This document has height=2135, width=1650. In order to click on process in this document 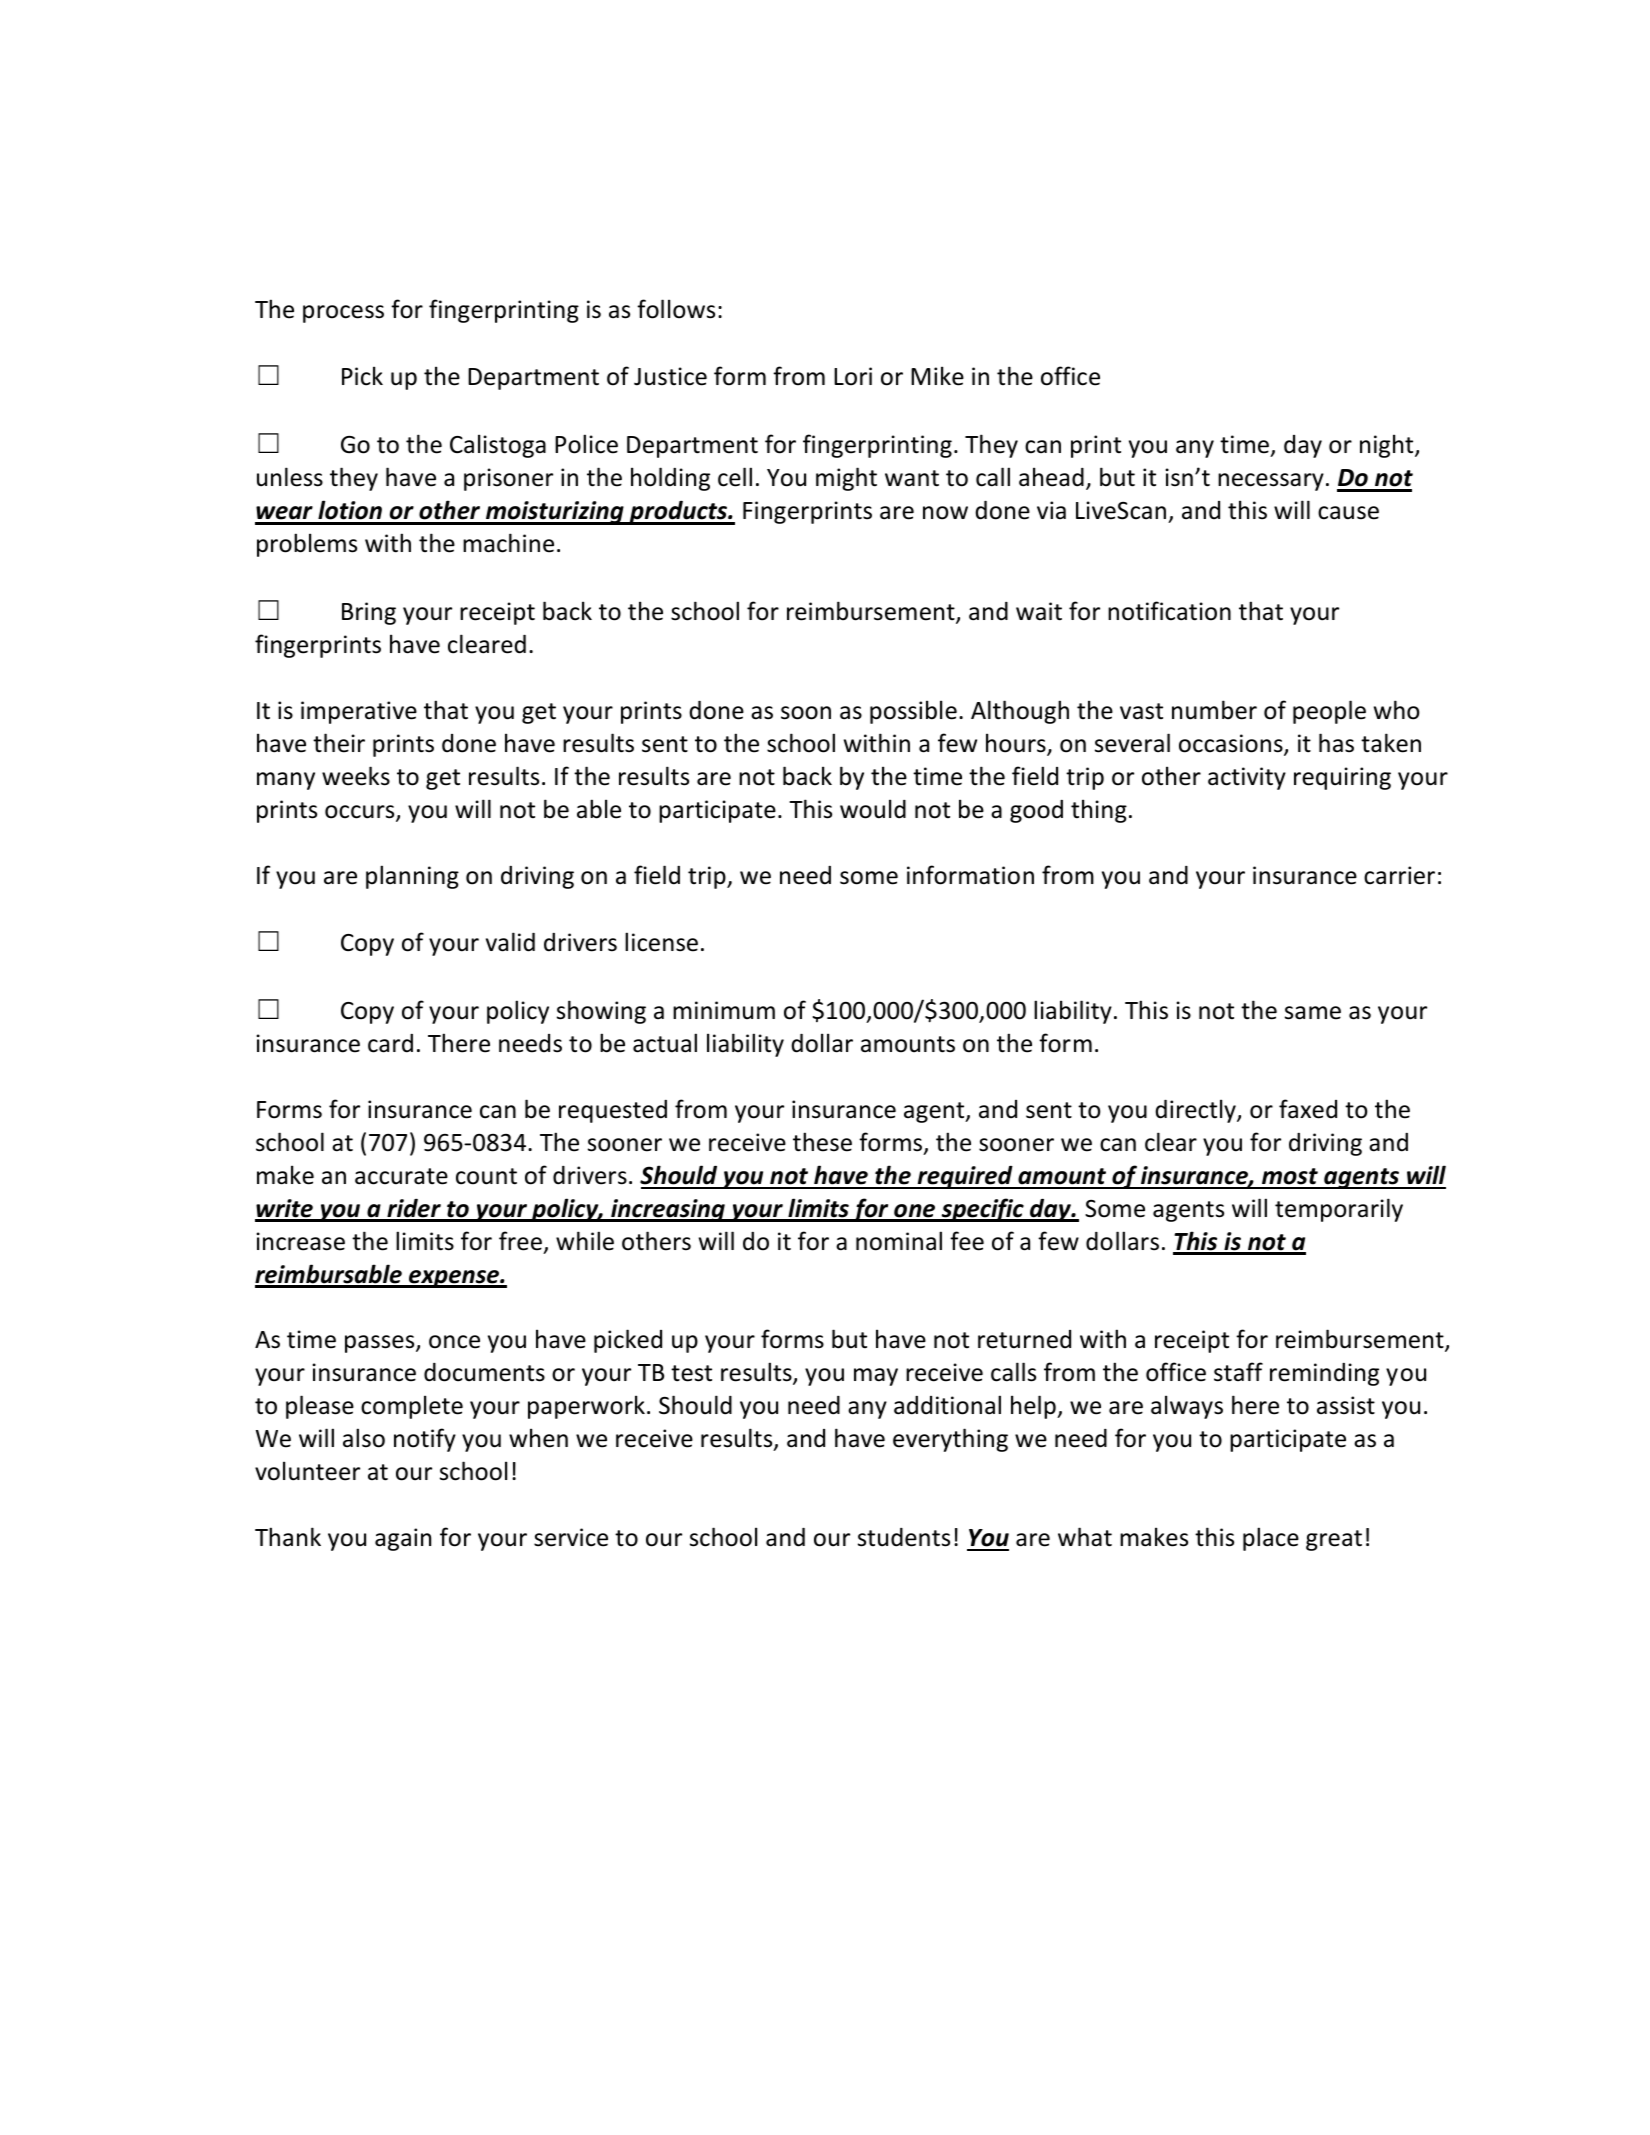, I will do `click(343, 314)`.
